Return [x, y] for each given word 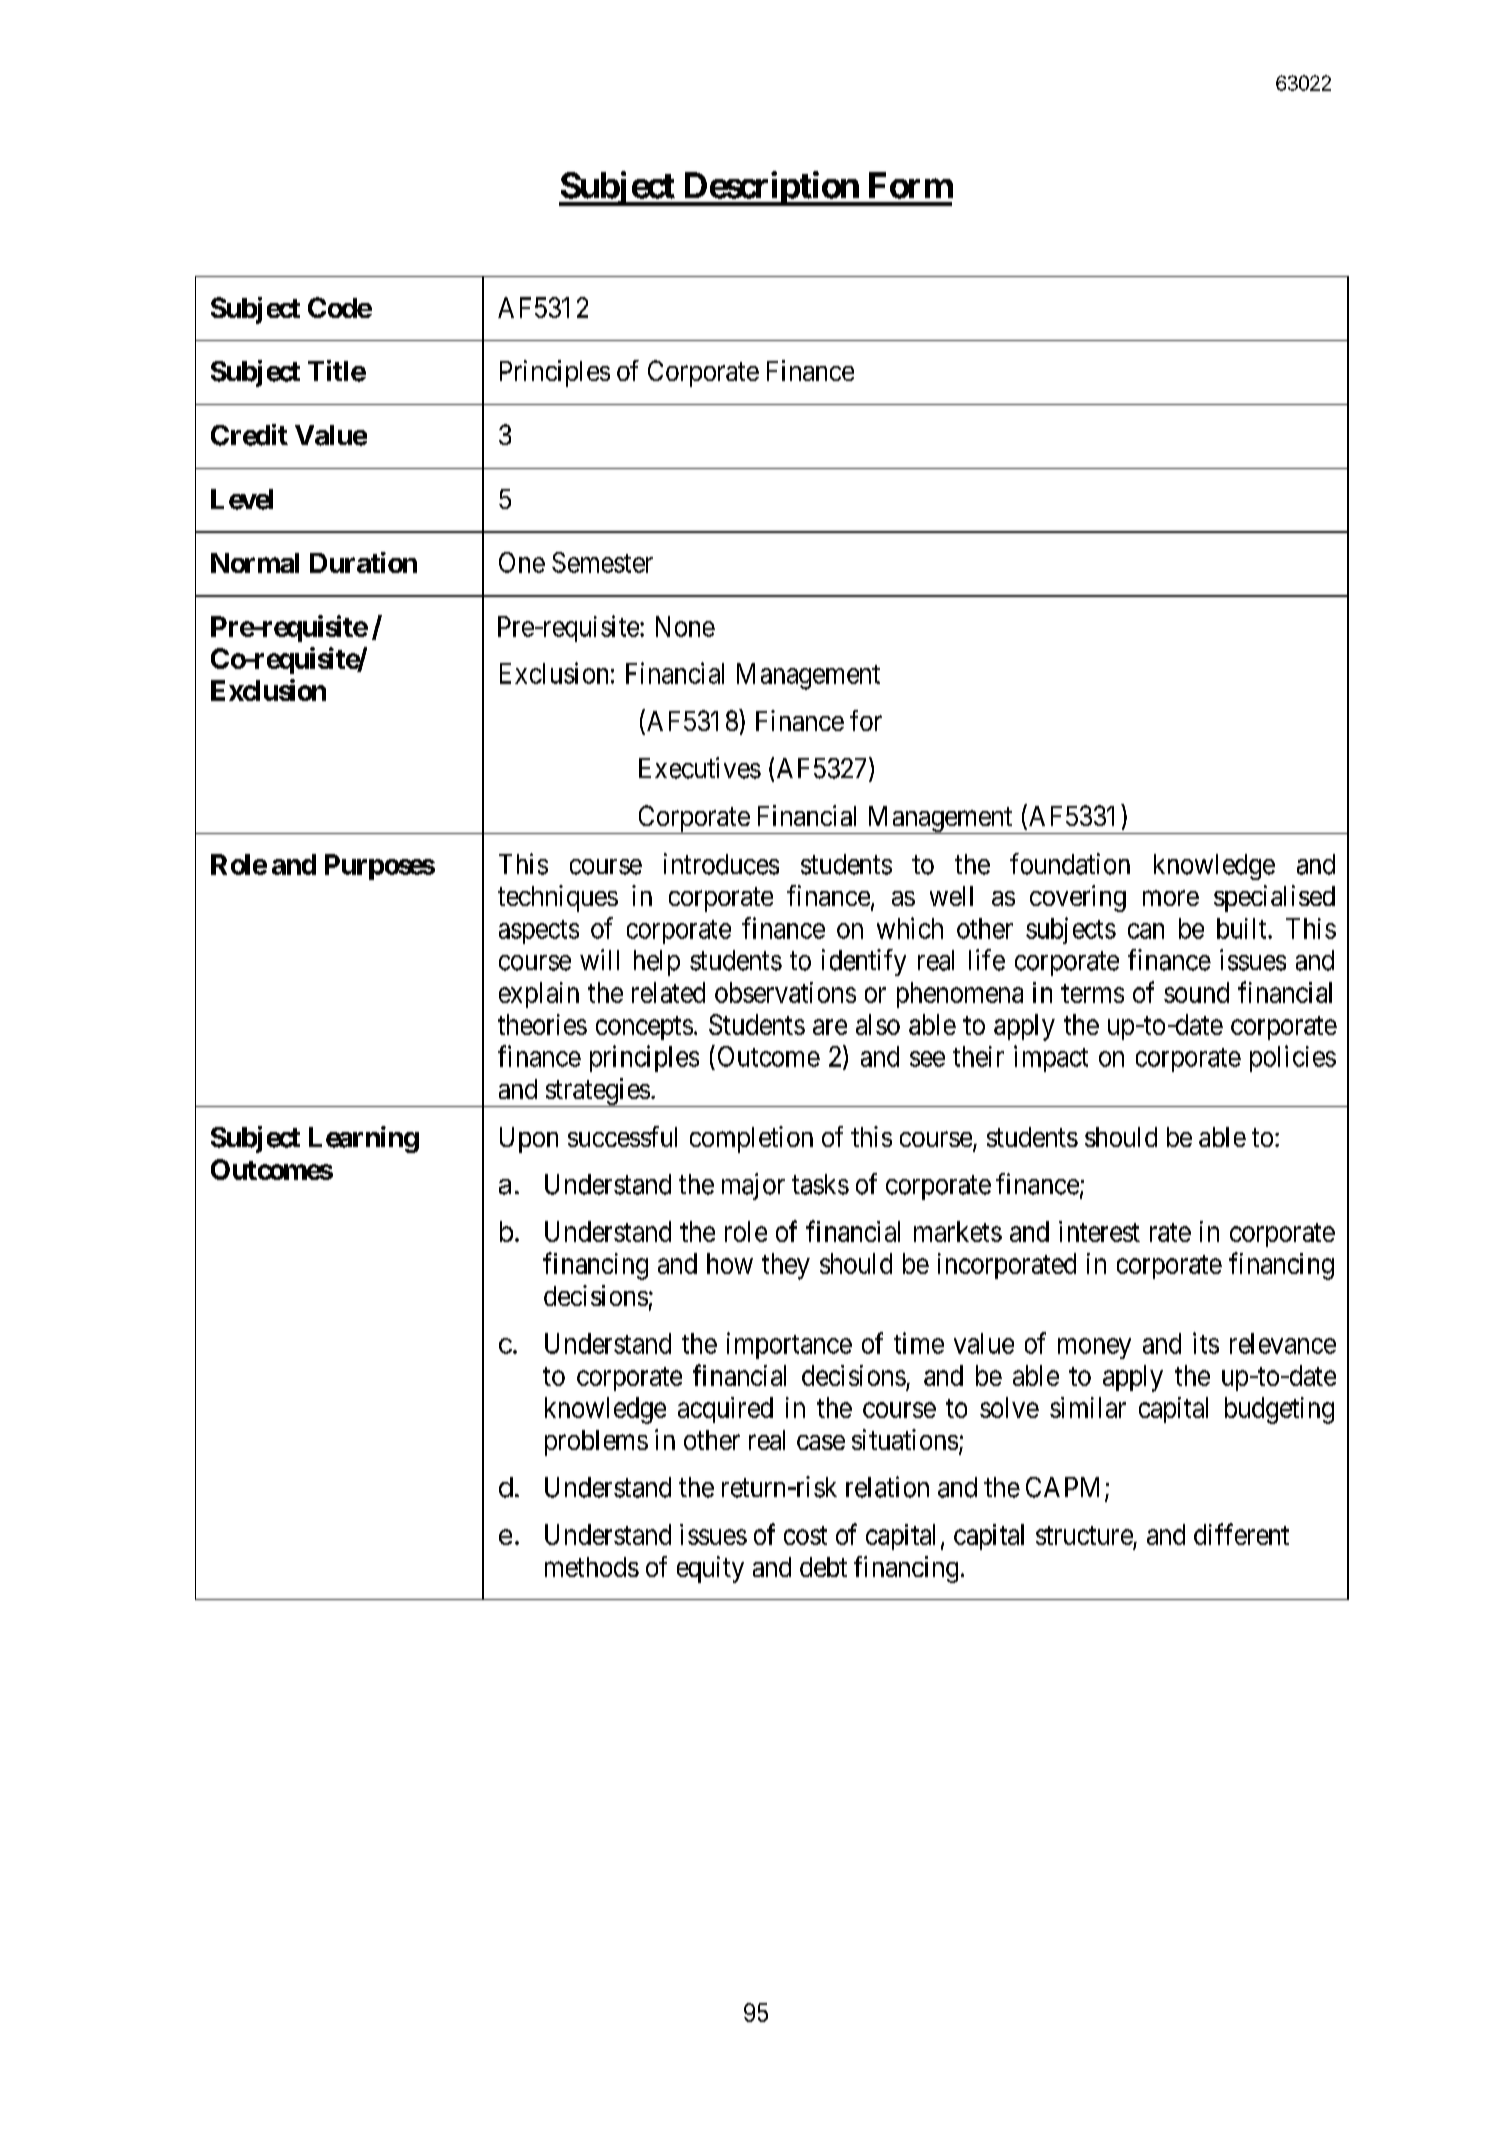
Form [911, 185]
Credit [249, 435]
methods [592, 1567]
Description [770, 188]
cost [805, 1535]
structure [1084, 1535]
